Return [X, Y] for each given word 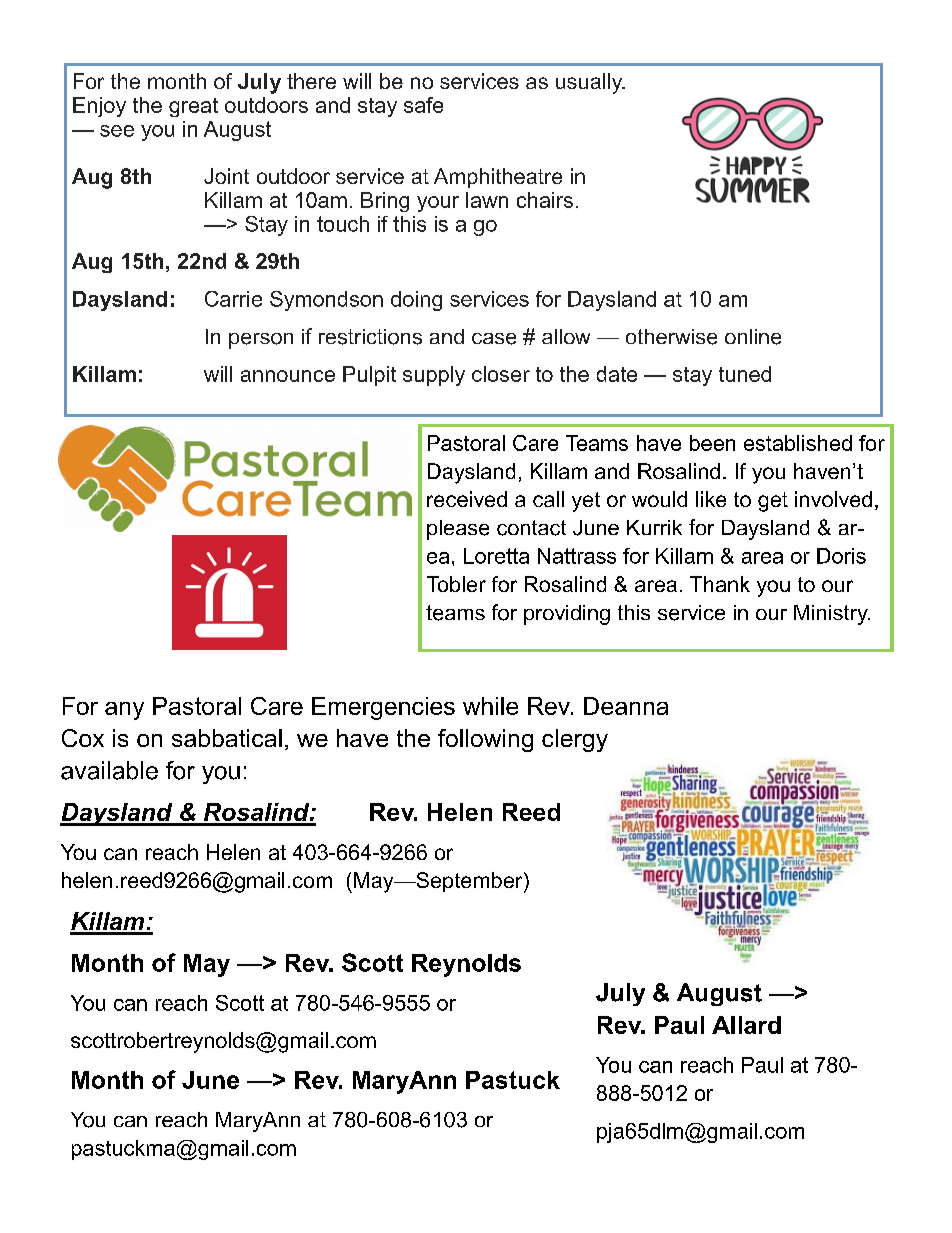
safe [423, 105]
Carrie [233, 299]
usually [590, 83]
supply [434, 376]
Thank [720, 584]
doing [416, 301]
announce [288, 376]
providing [567, 615]
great [193, 107]
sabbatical [227, 738]
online [753, 337]
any [124, 711]
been [712, 443]
